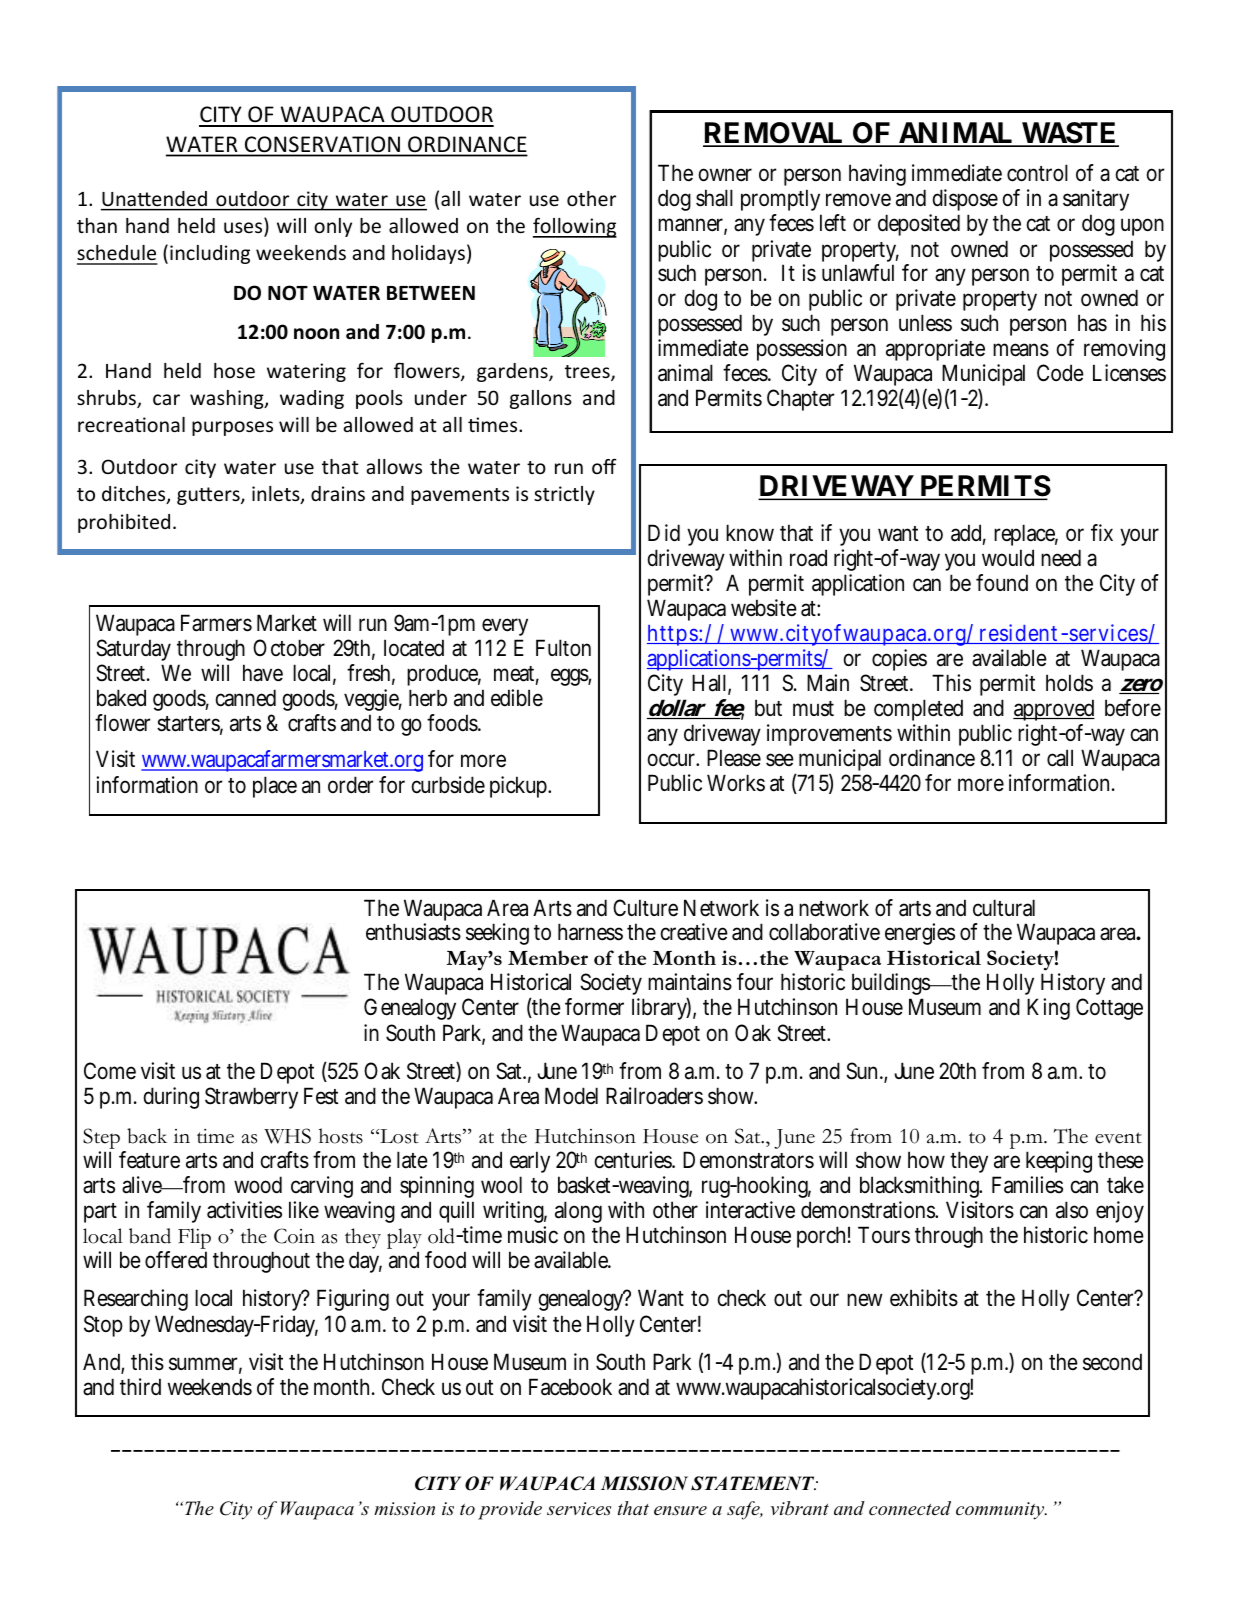 The width and height of the image is (1236, 1600). I want to click on following, so click(575, 227).
